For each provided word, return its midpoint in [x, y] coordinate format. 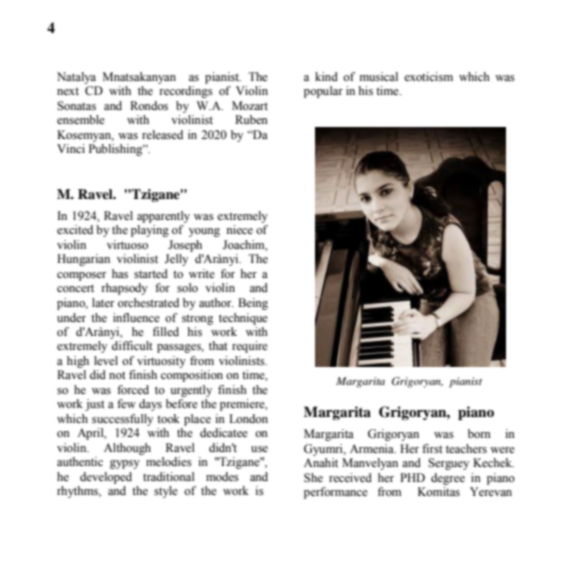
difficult [132, 345]
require [250, 347]
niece [239, 229]
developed [106, 478]
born [479, 433]
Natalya [76, 78]
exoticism [428, 76]
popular [323, 92]
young [204, 232]
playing [150, 231]
